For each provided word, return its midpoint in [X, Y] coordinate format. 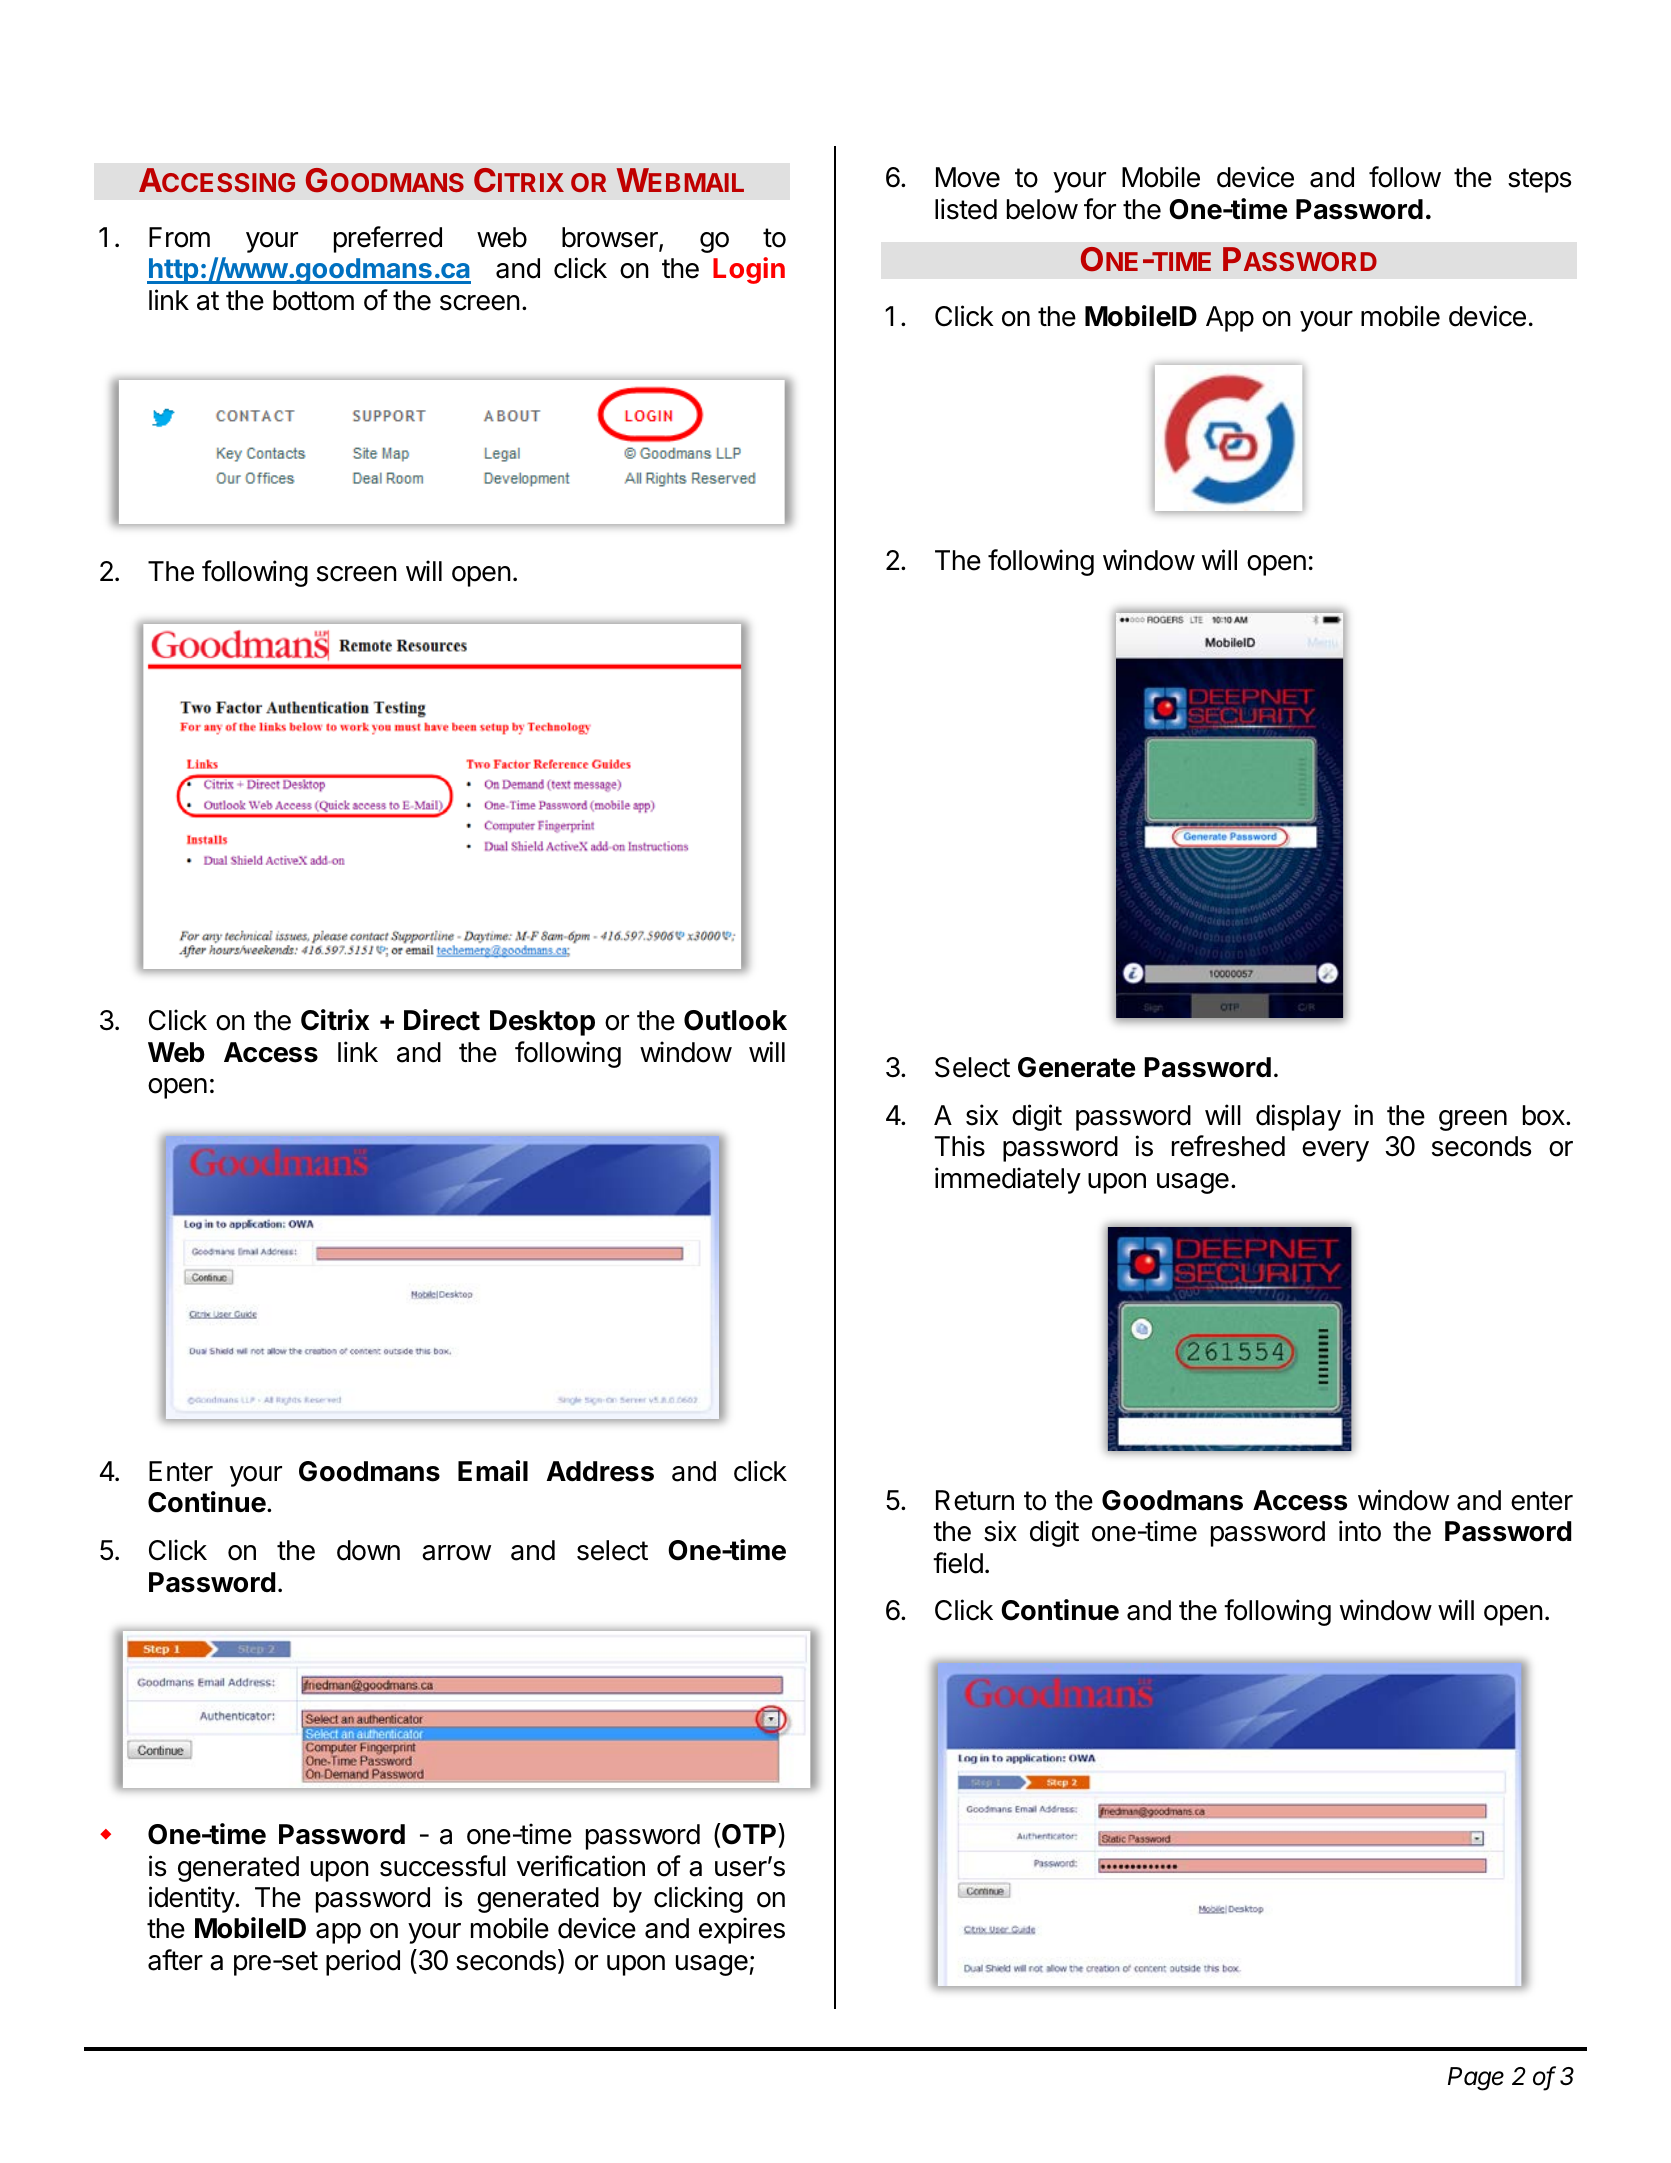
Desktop [542, 1023]
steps [1539, 180]
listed [966, 209]
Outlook [735, 1020]
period [363, 1962]
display [1298, 1117]
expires [742, 1930]
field [958, 1563]
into [1360, 1531]
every [1335, 1151]
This [960, 1146]
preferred [388, 239]
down [368, 1550]
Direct [442, 1020]
